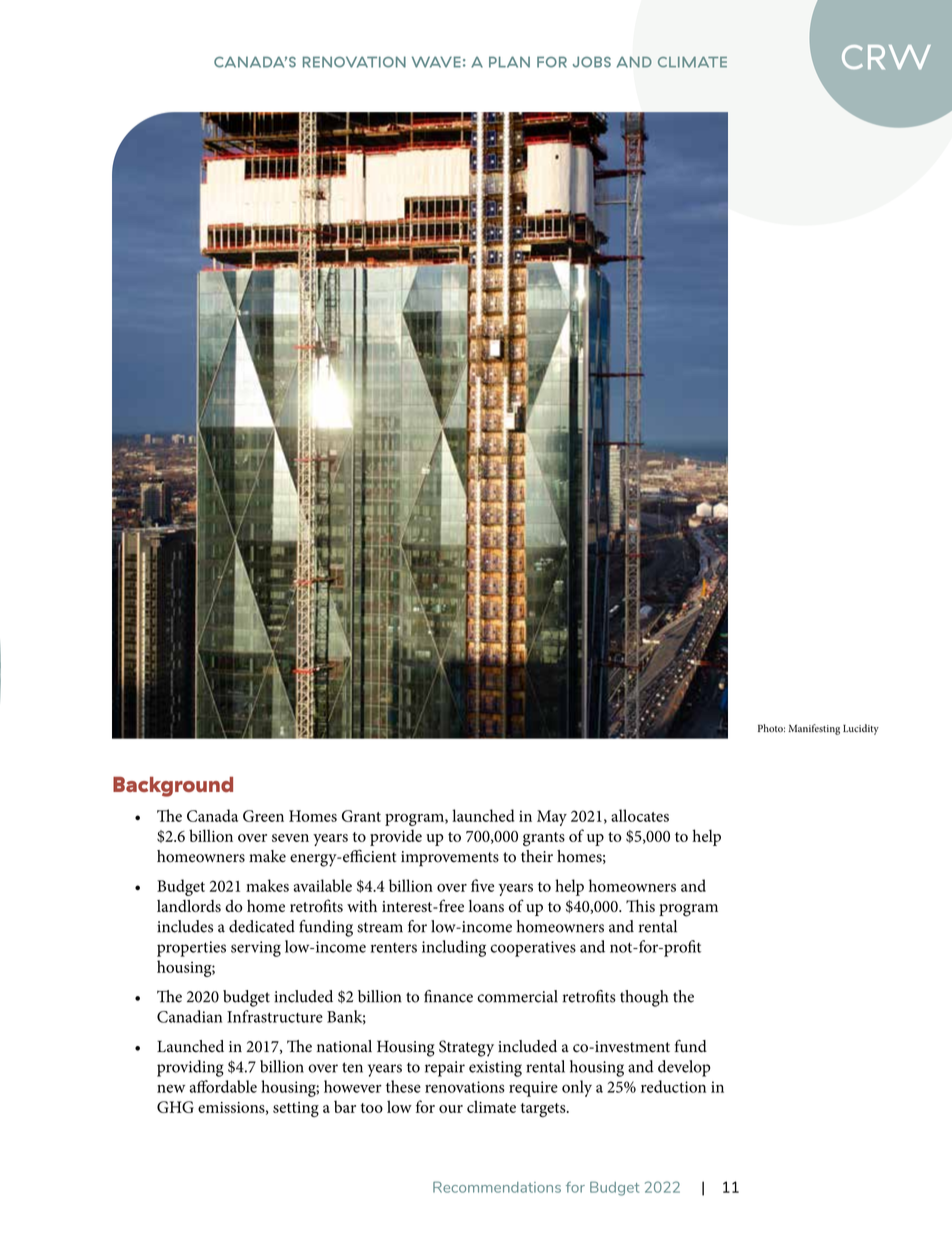 The width and height of the page is (952, 1233). I want to click on PLAN, so click(509, 62).
